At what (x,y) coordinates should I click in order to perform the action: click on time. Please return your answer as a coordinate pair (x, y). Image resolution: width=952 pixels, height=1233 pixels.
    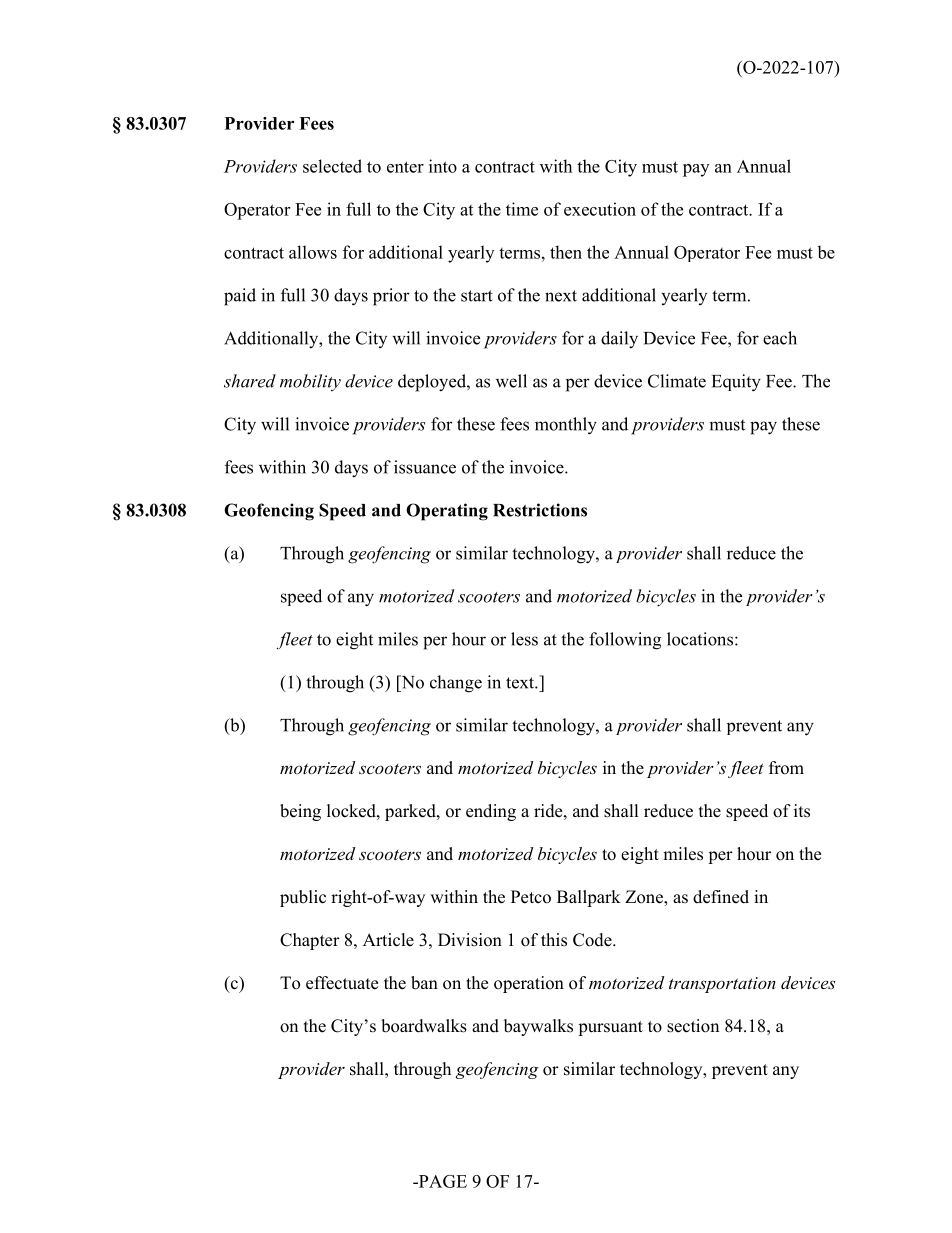
    Looking at the image, I should click on (522, 209).
